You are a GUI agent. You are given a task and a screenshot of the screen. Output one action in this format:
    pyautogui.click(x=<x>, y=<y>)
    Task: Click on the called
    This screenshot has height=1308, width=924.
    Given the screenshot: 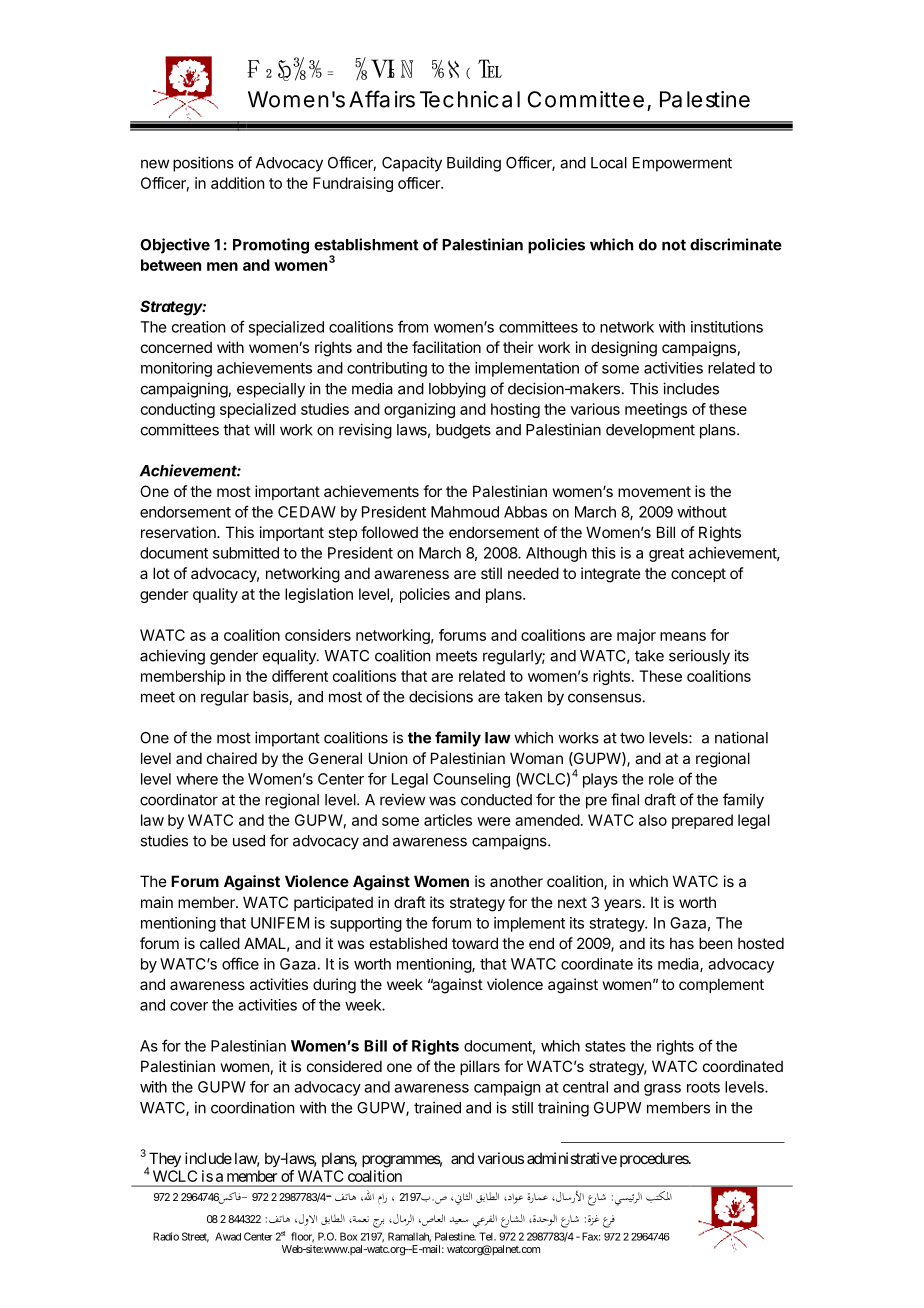 What is the action you would take?
    pyautogui.click(x=220, y=943)
